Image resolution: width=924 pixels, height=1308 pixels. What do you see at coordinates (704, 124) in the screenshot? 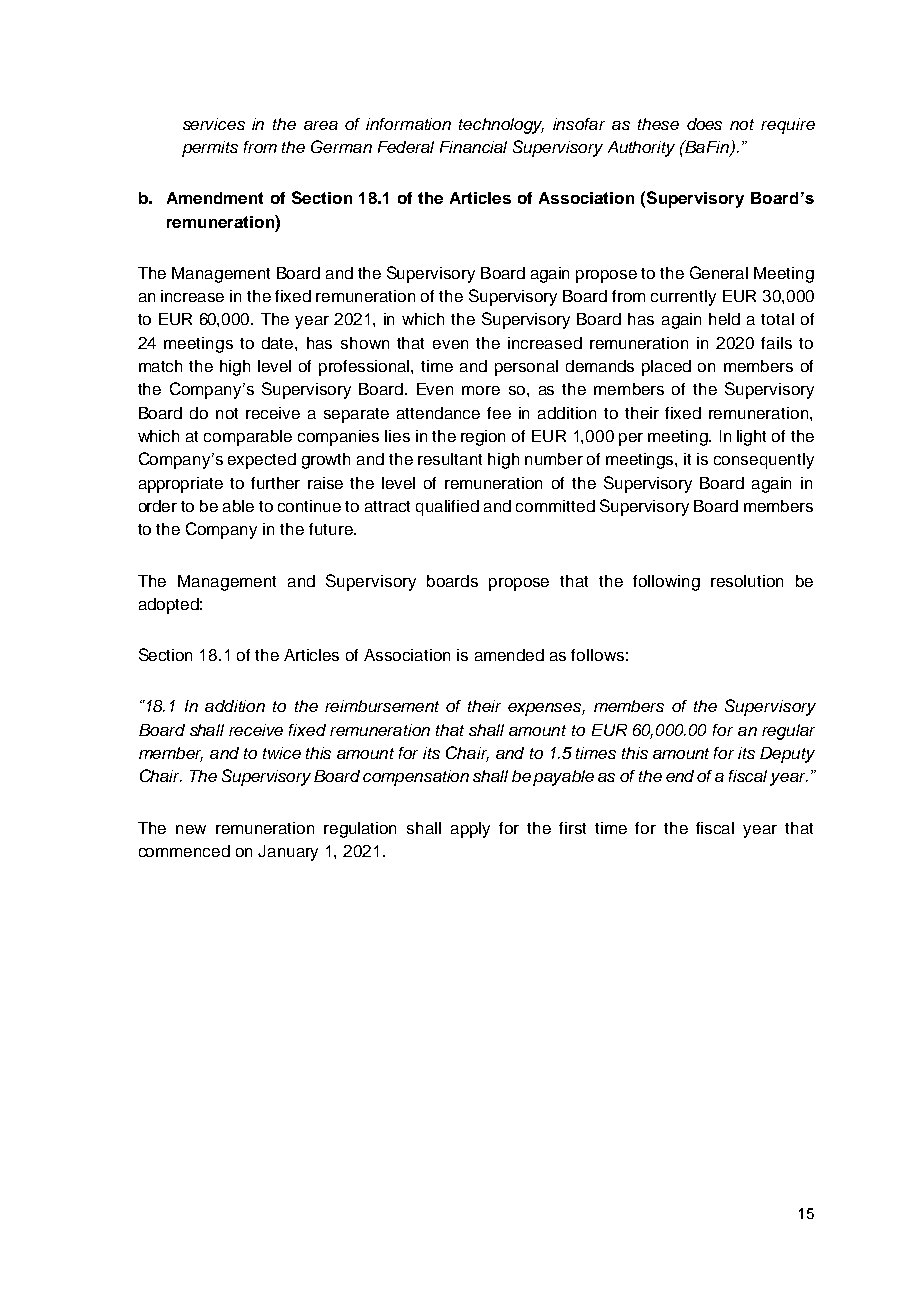
I see `does` at bounding box center [704, 124].
